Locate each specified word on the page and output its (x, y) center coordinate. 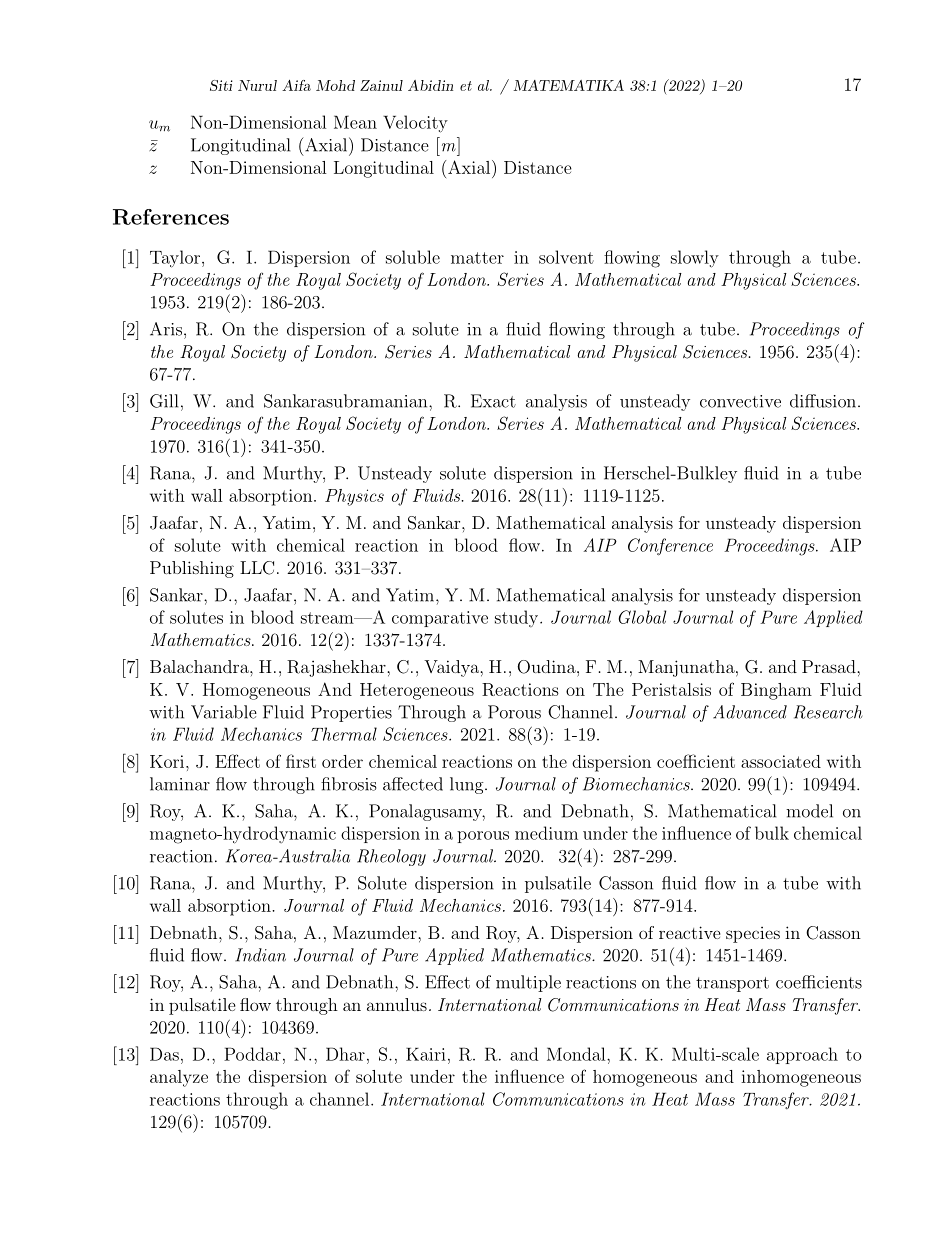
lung (468, 785)
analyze (179, 1078)
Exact (493, 401)
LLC (257, 568)
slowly (695, 259)
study (516, 618)
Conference (670, 547)
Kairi (426, 1054)
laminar (180, 784)
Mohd (335, 85)
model (809, 811)
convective (740, 401)
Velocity (415, 124)
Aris (166, 329)
